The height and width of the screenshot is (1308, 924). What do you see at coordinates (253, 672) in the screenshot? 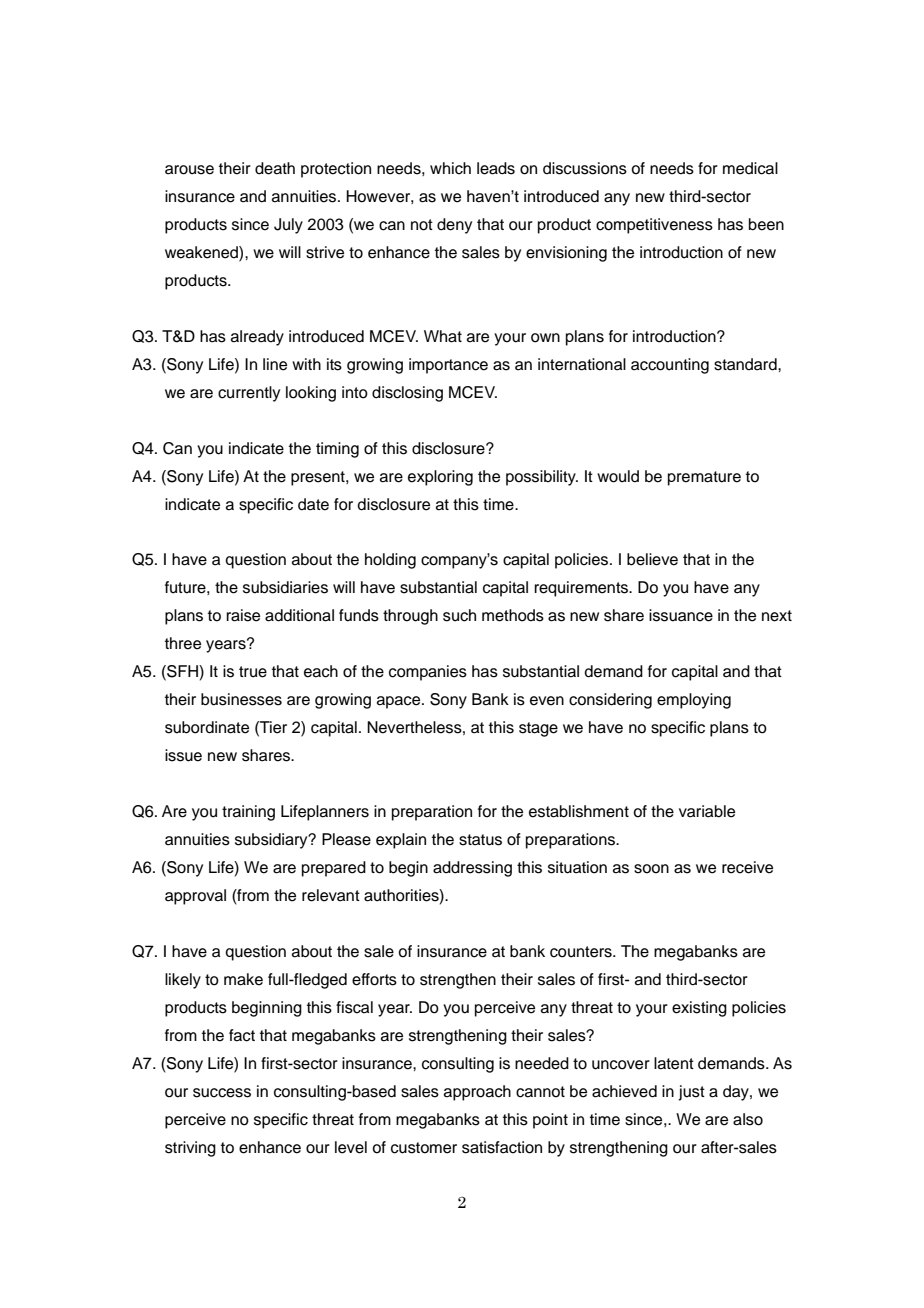
I see `true` at bounding box center [253, 672].
